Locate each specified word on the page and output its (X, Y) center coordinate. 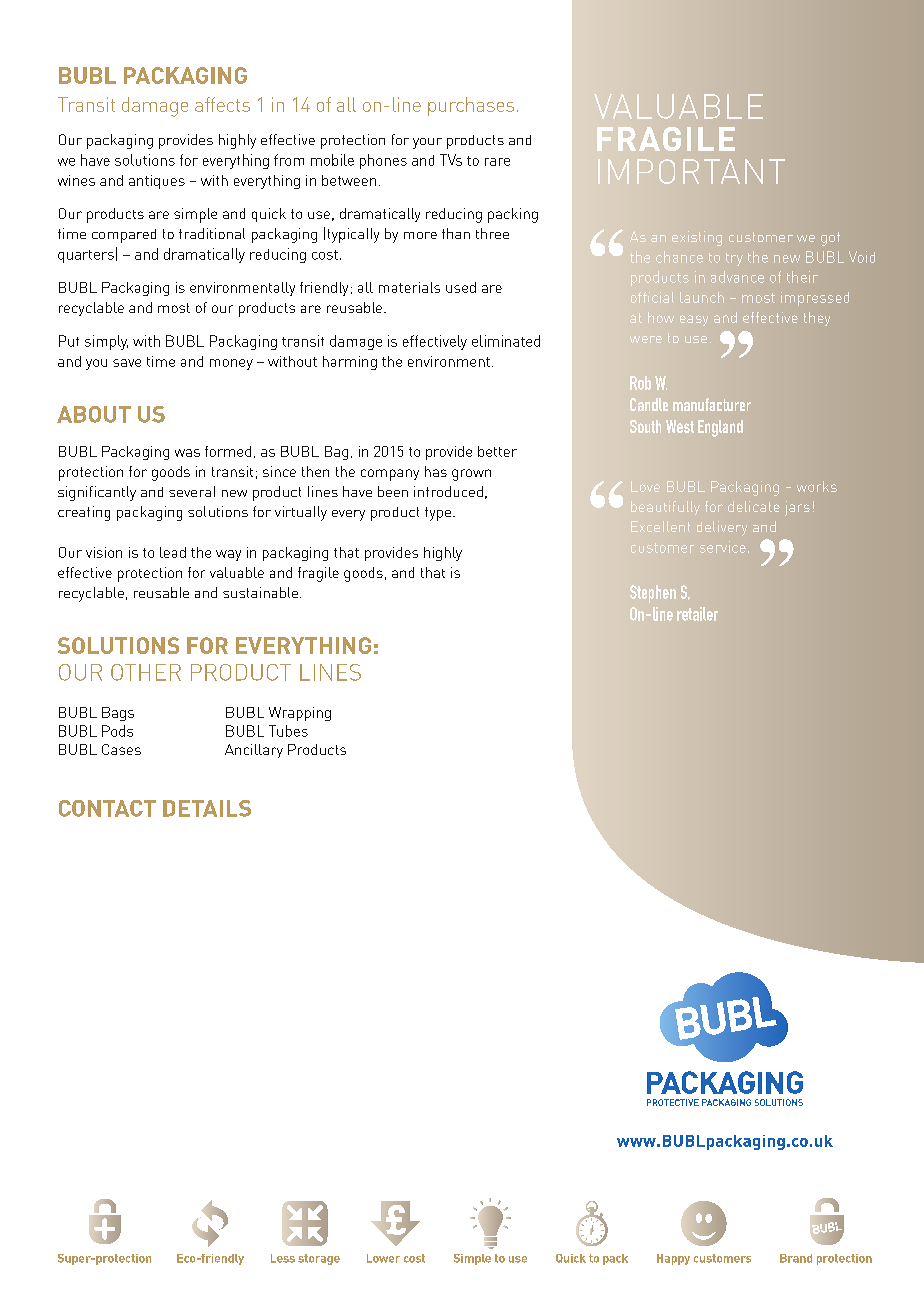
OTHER (146, 672)
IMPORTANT (691, 171)
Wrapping (300, 714)
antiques (157, 182)
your (427, 143)
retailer (697, 614)
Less (283, 1258)
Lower (383, 1258)
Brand (796, 1258)
